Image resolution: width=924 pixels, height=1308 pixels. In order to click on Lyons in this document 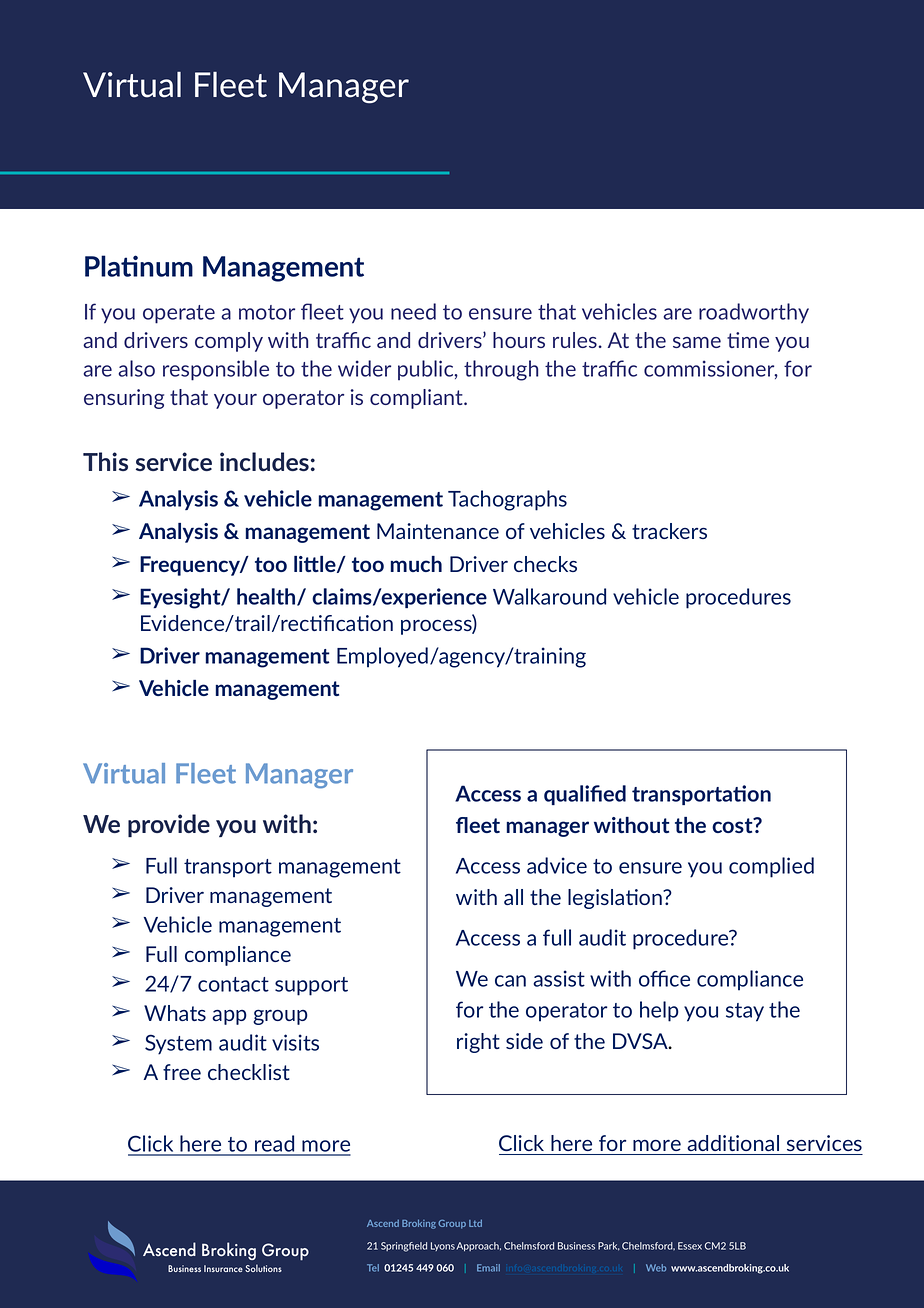, I will do `click(443, 1246)`.
